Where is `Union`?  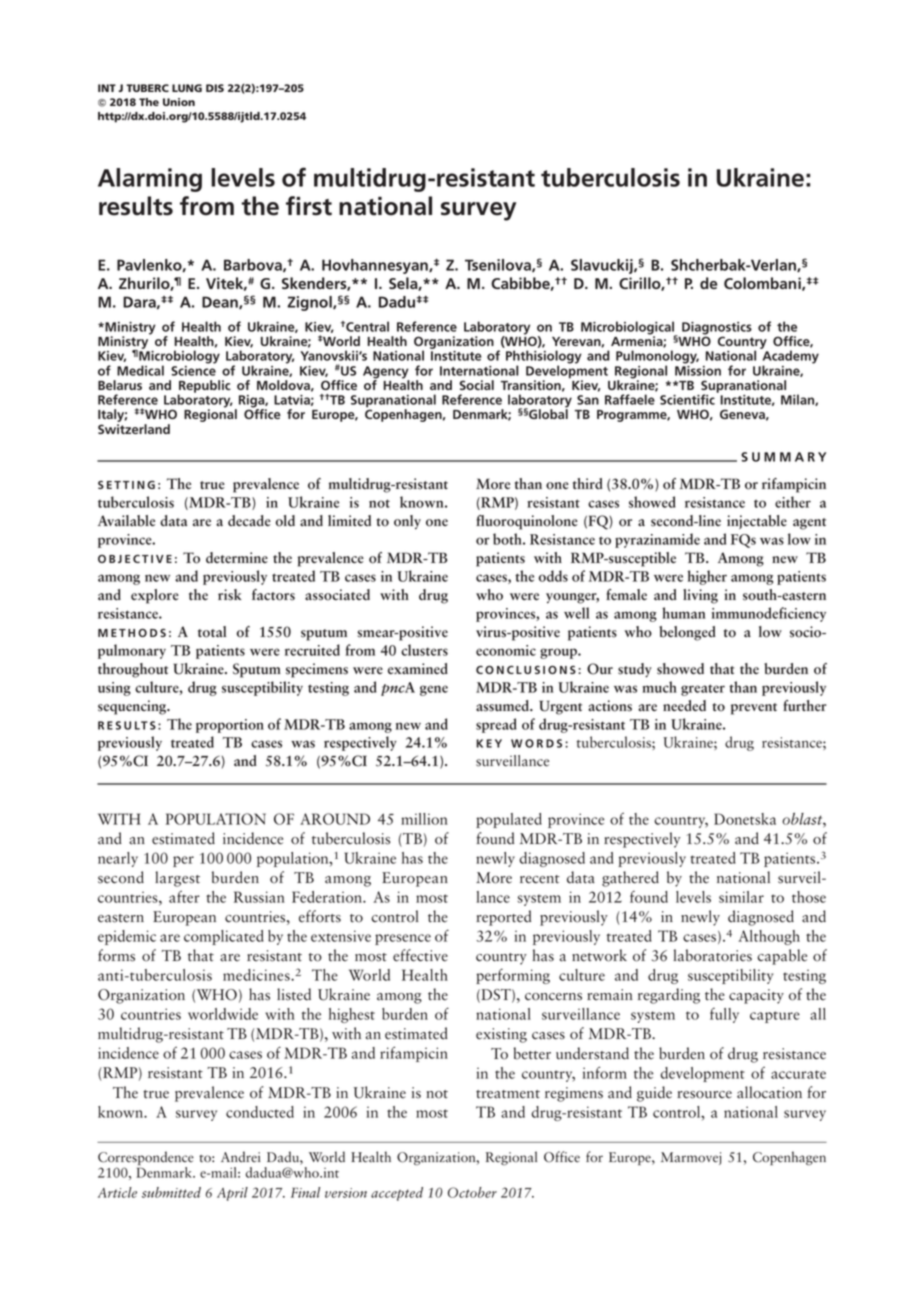
Union is located at coordinates (179, 102).
